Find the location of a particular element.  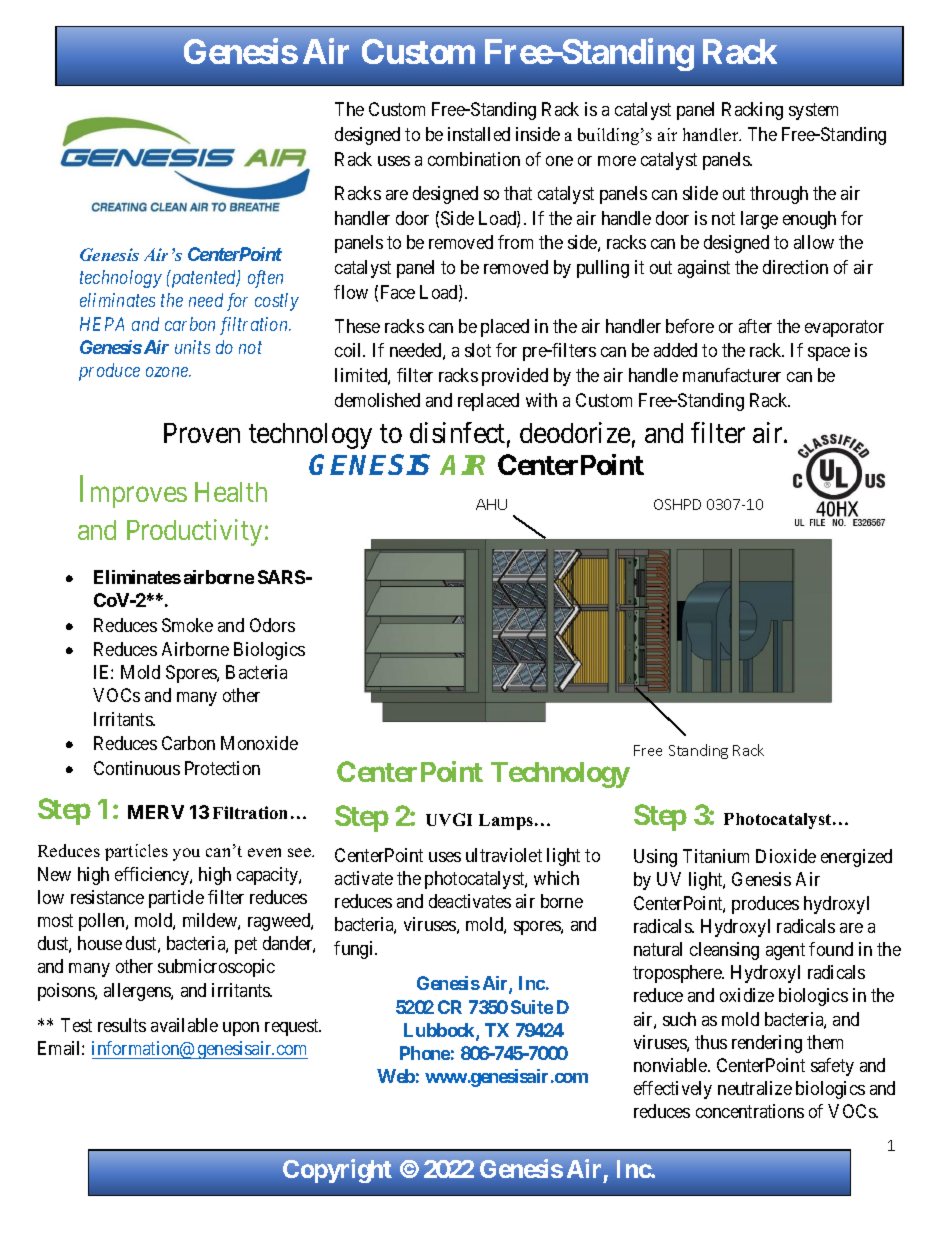

manufacturer is located at coordinates (732, 375).
